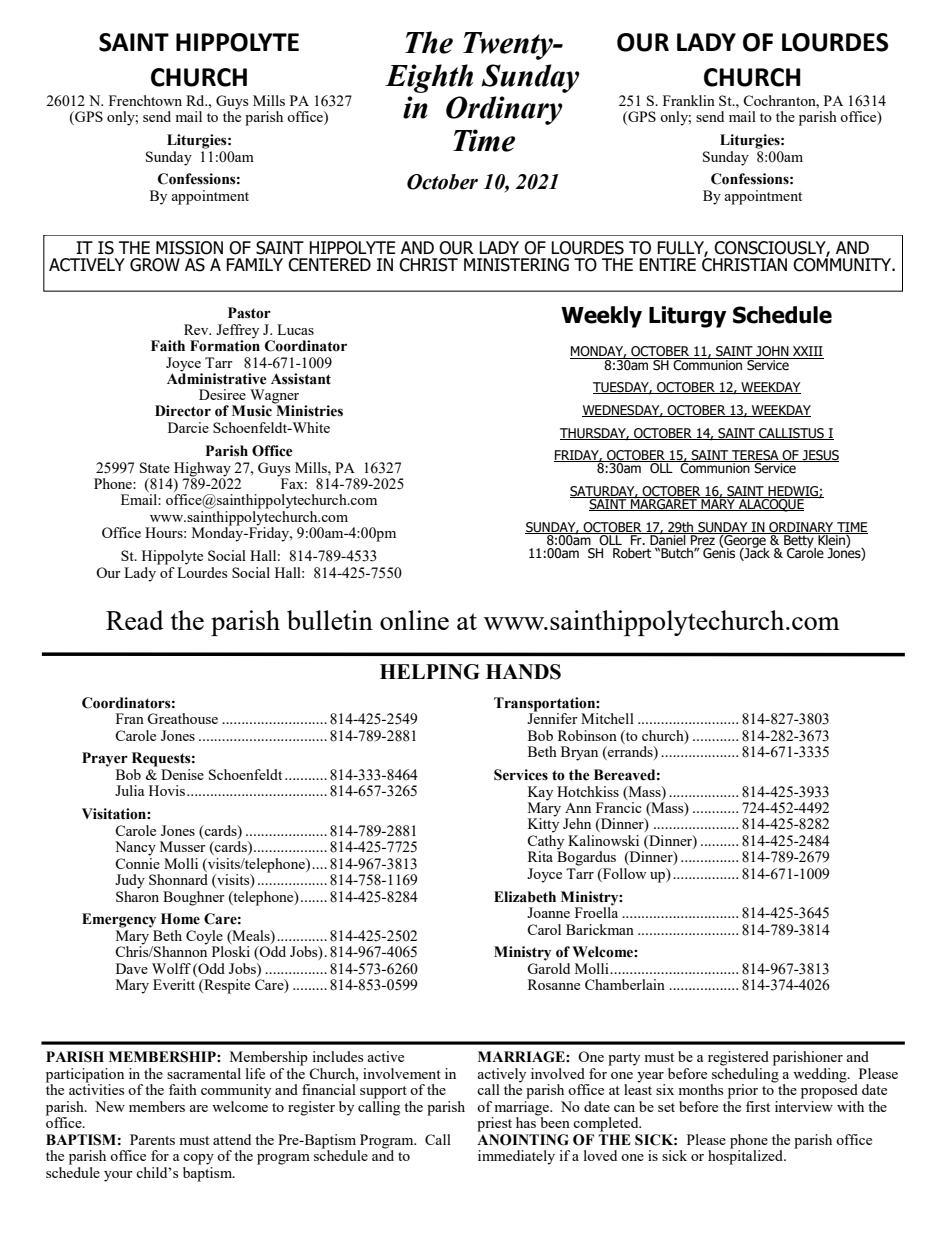 This document has height=1233, width=952. Describe the element at coordinates (155, 265) in the document. I see `GROW` at that location.
